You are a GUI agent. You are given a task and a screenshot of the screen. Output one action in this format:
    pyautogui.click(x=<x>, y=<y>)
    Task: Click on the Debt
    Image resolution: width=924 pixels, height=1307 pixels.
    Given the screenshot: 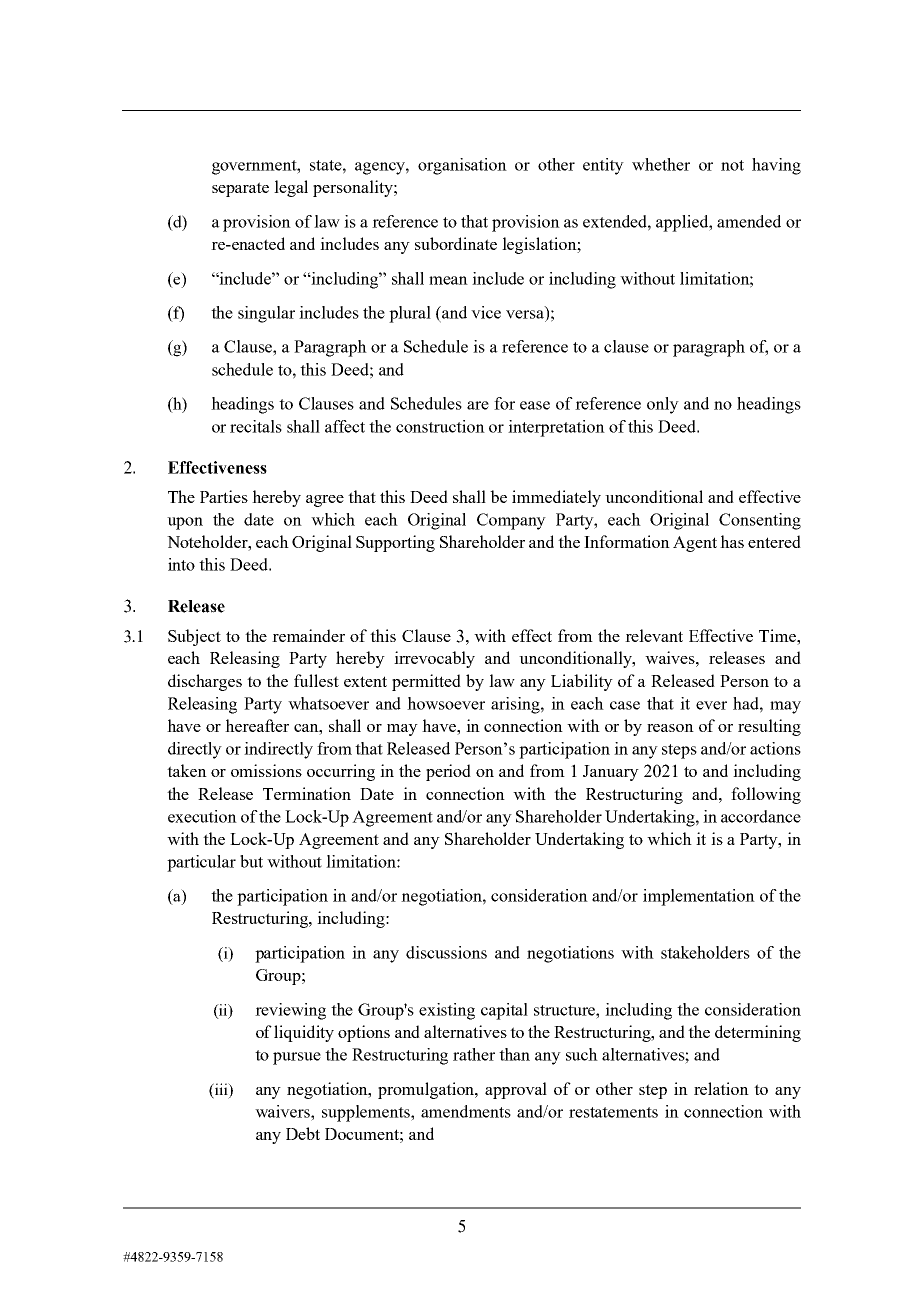 What is the action you would take?
    pyautogui.click(x=303, y=1133)
